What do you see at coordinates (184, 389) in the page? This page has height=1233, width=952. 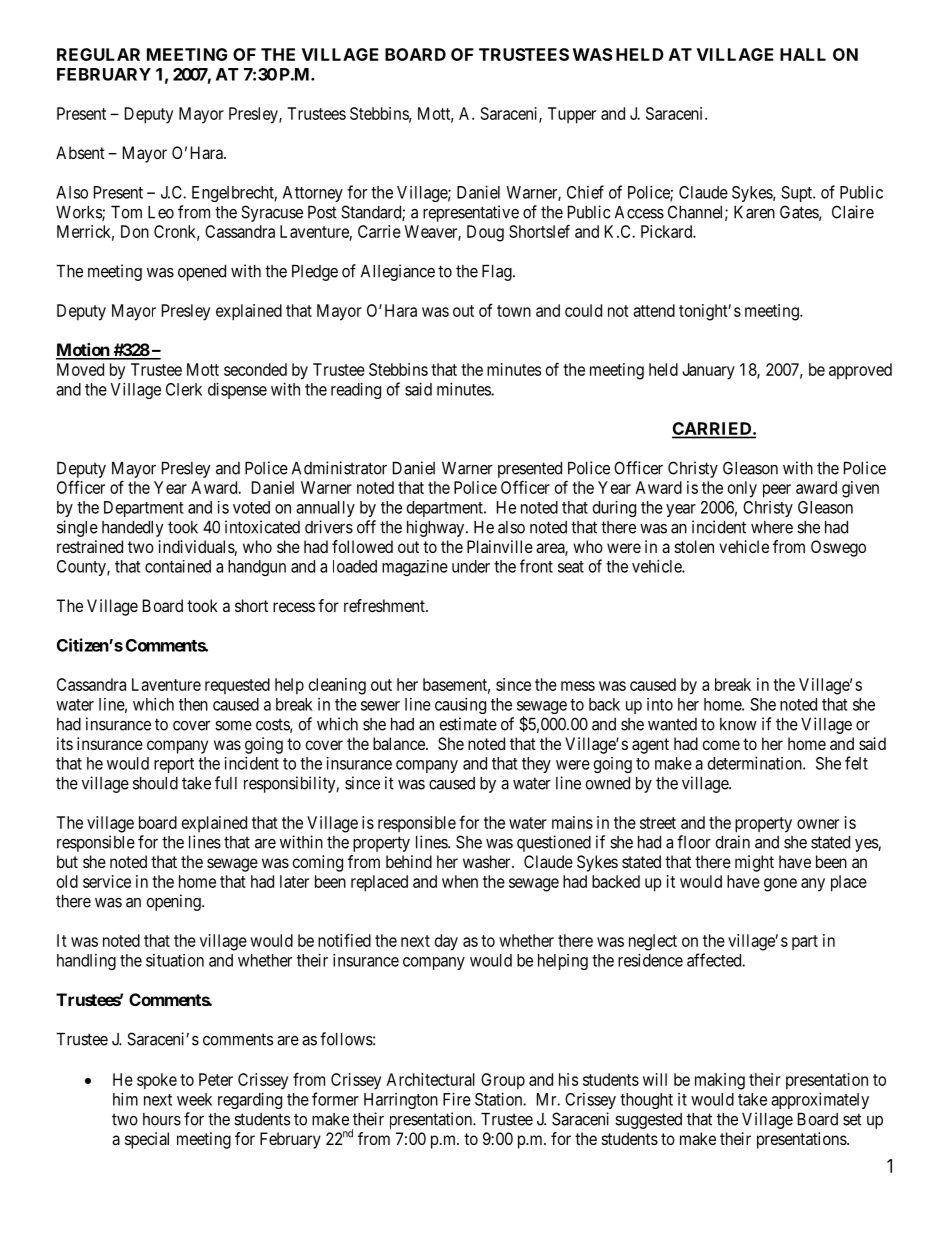 I see `Clerk` at bounding box center [184, 389].
